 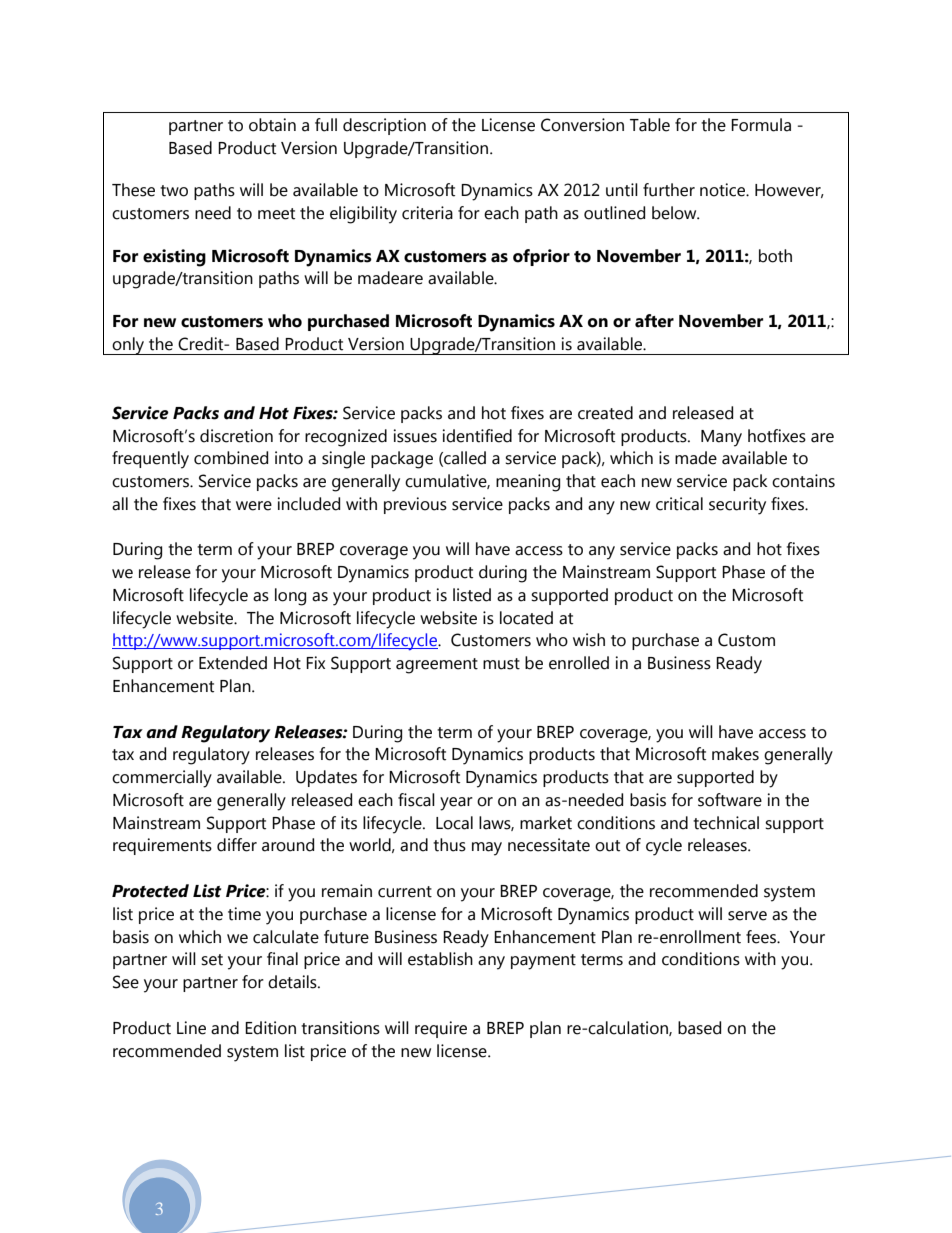 What do you see at coordinates (236, 436) in the image?
I see `discretion` at bounding box center [236, 436].
